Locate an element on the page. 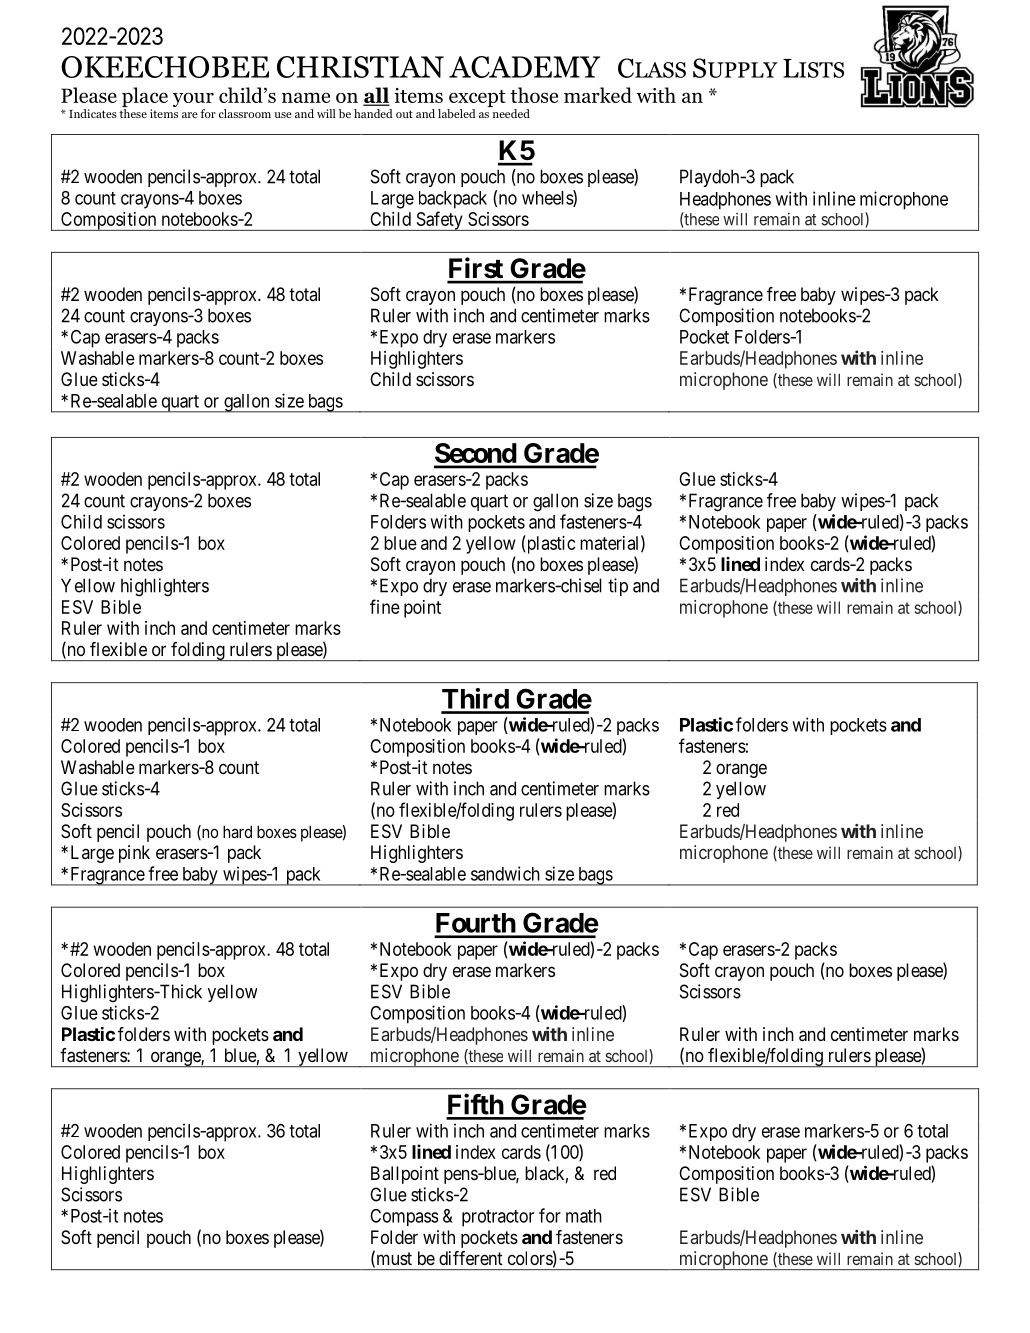 This image has width=1030, height=1333. tip is located at coordinates (618, 587).
